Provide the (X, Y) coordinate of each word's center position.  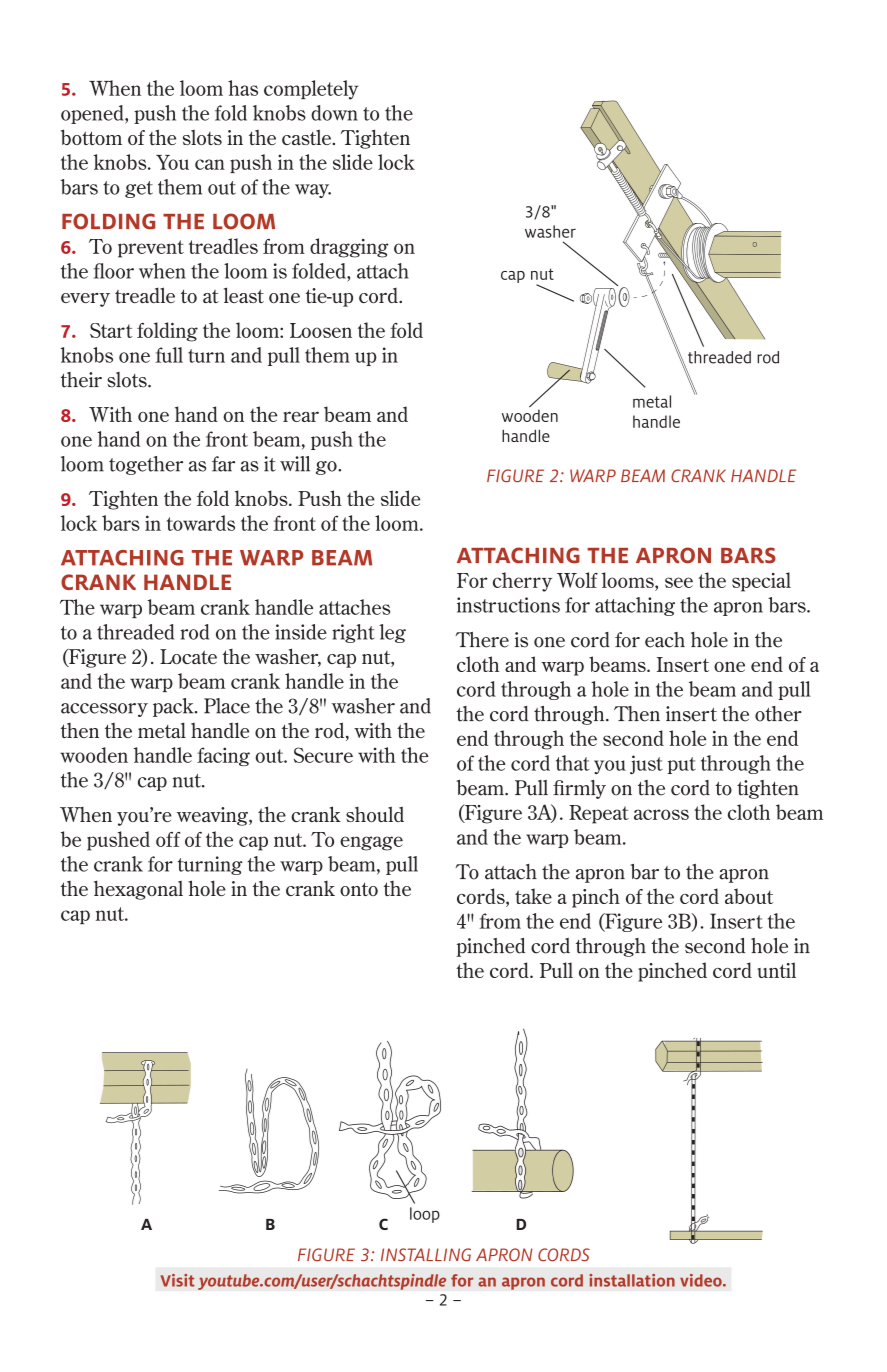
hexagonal (138, 890)
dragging (349, 248)
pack (174, 707)
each (665, 640)
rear (301, 416)
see (679, 582)
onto (359, 889)
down (334, 113)
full (169, 355)
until (777, 970)
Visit (177, 1280)
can (210, 164)
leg (392, 633)
